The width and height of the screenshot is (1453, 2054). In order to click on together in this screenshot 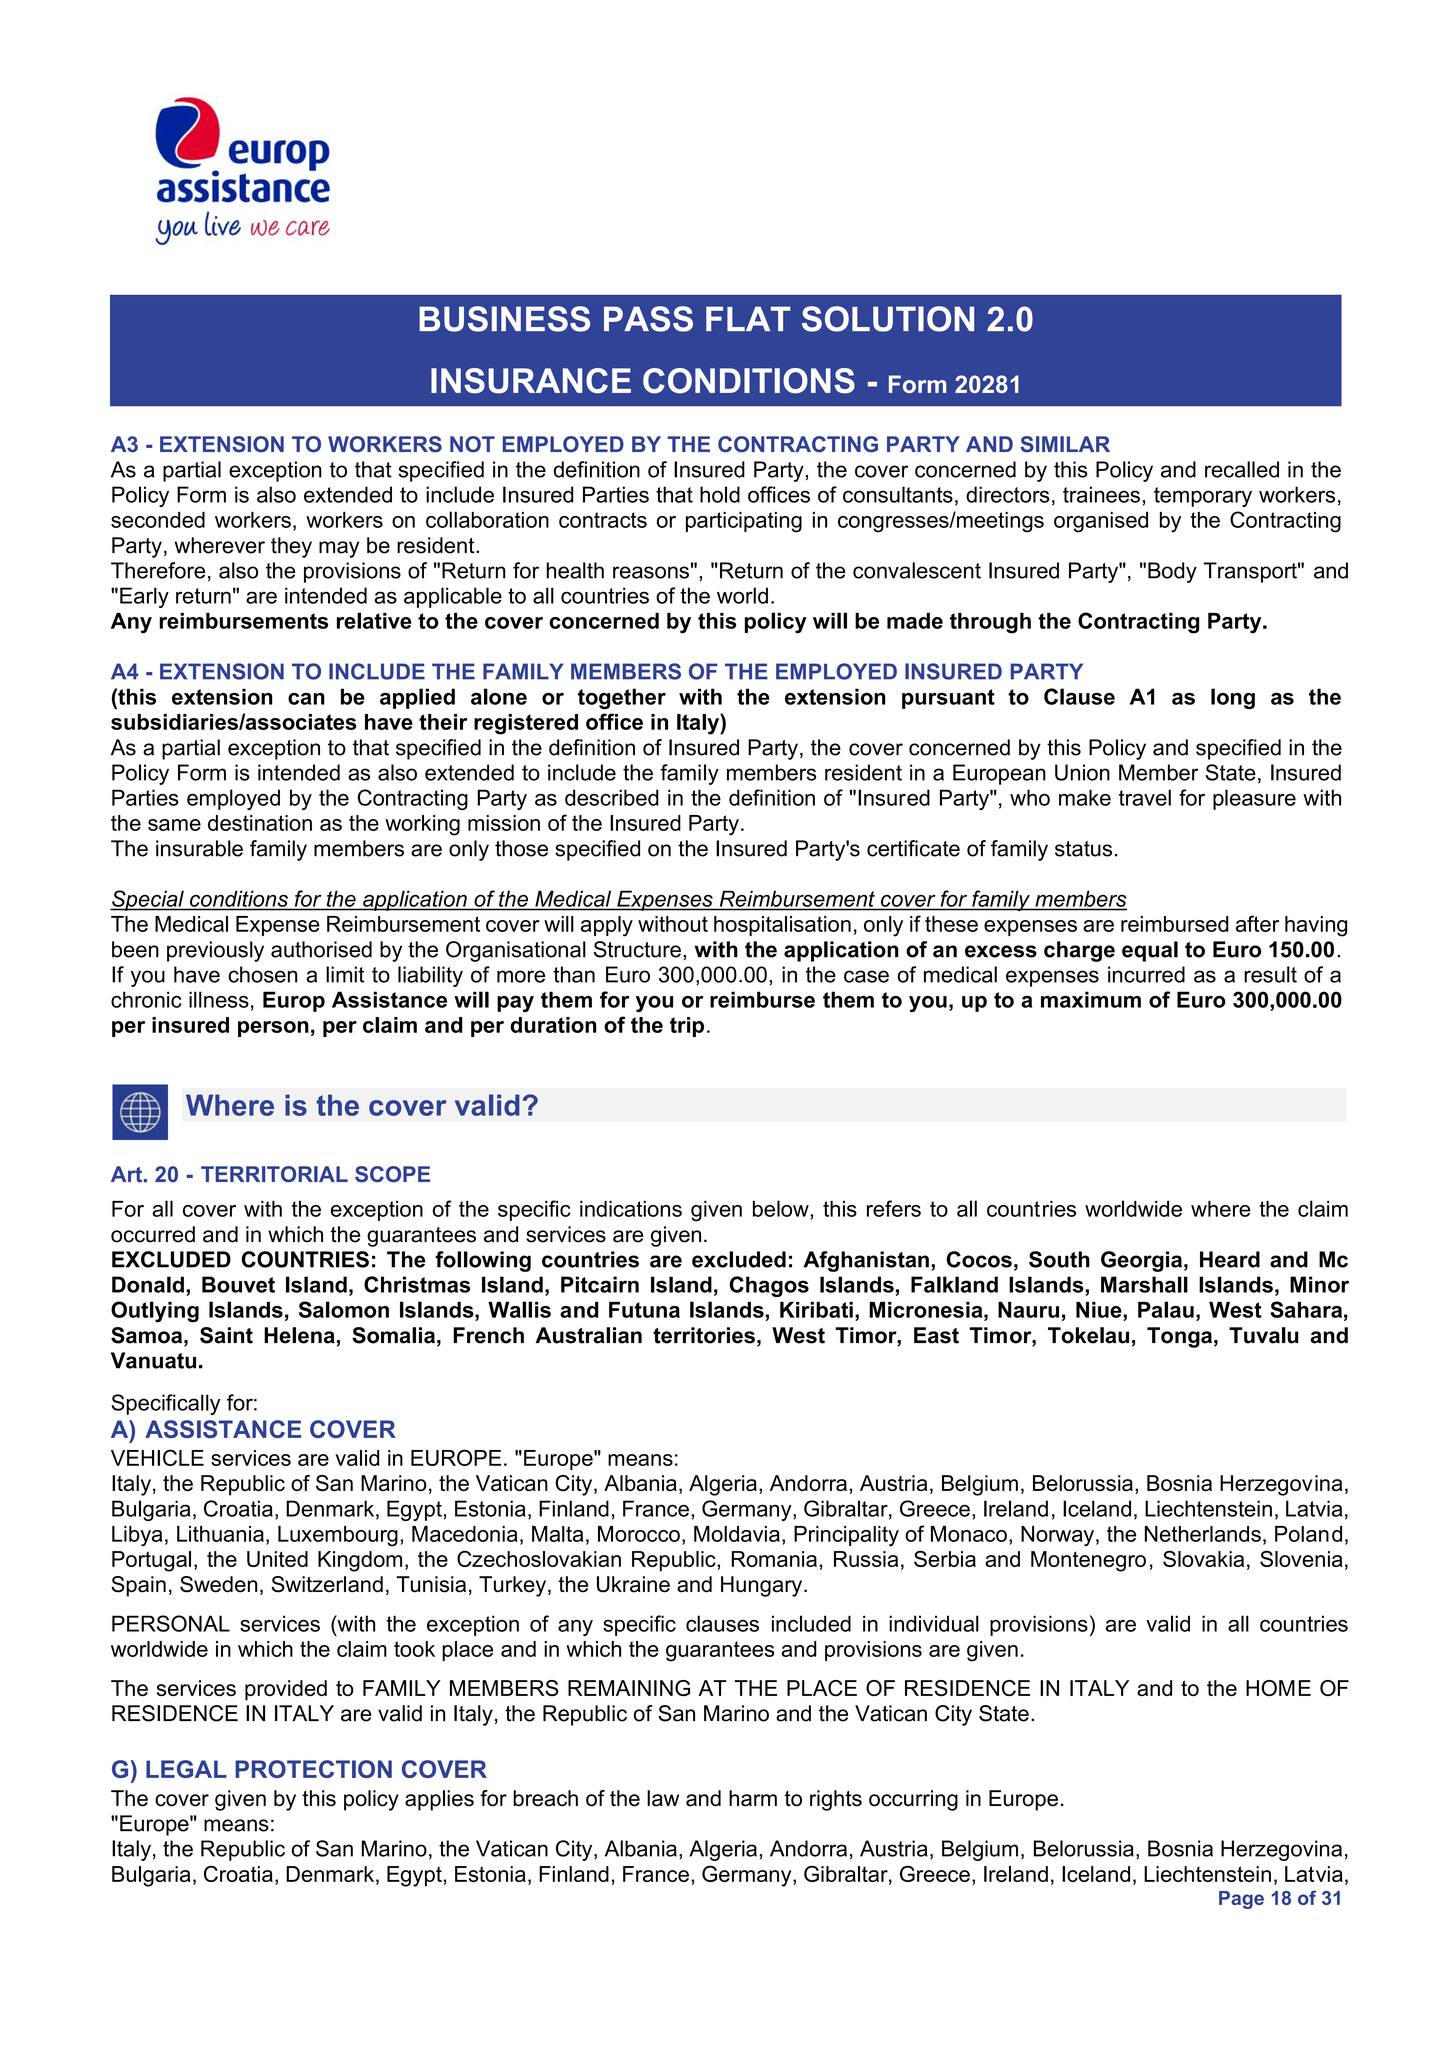, I will do `click(622, 698)`.
